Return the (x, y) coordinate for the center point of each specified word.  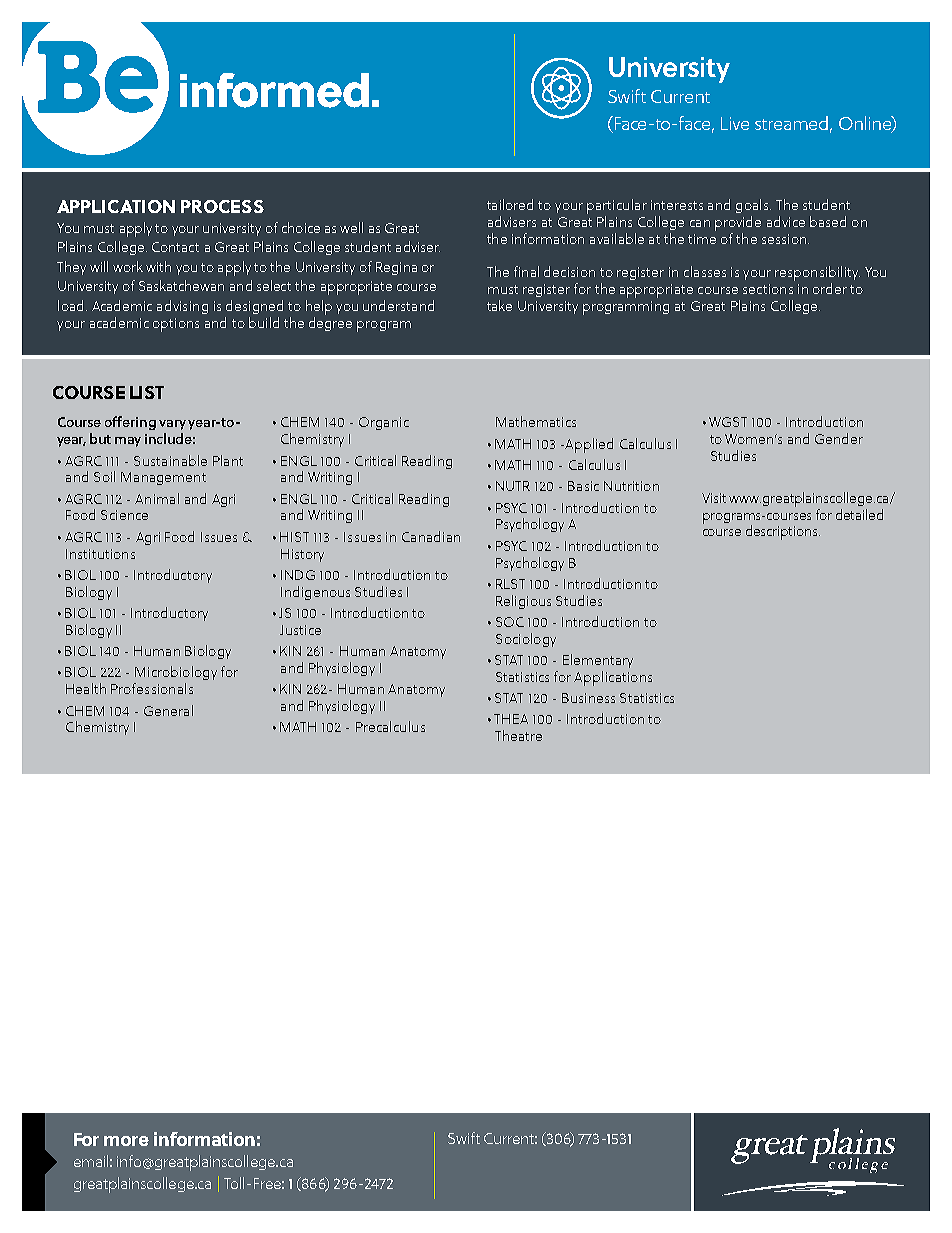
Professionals (152, 688)
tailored (510, 204)
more (126, 1141)
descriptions (783, 532)
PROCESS (222, 206)
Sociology (526, 640)
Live (735, 123)
